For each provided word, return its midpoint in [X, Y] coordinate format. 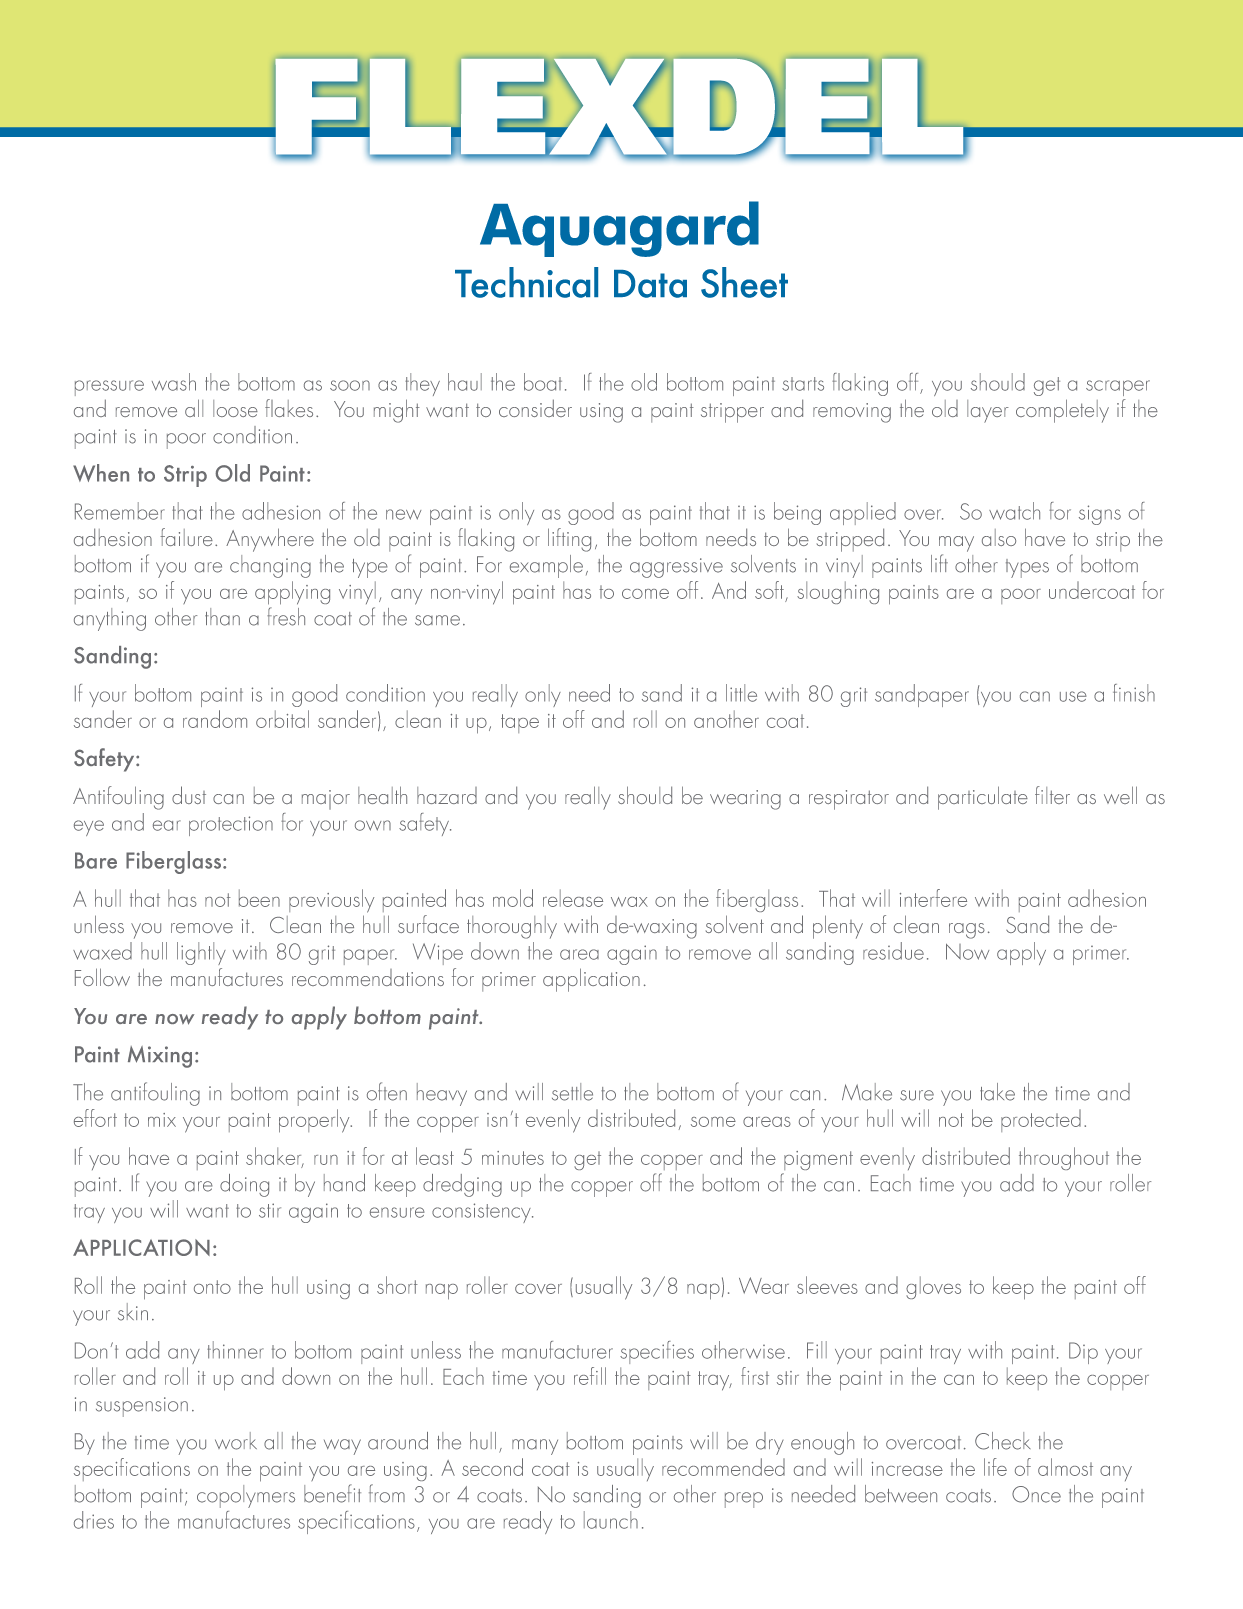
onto [212, 1287]
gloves [933, 1287]
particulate [983, 798]
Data [650, 284]
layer [988, 411]
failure [186, 537]
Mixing [160, 1057]
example [546, 566]
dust [189, 795]
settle [572, 1092]
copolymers [246, 1496]
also [999, 537]
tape [520, 723]
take [997, 1092]
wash [174, 382]
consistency [482, 1213]
